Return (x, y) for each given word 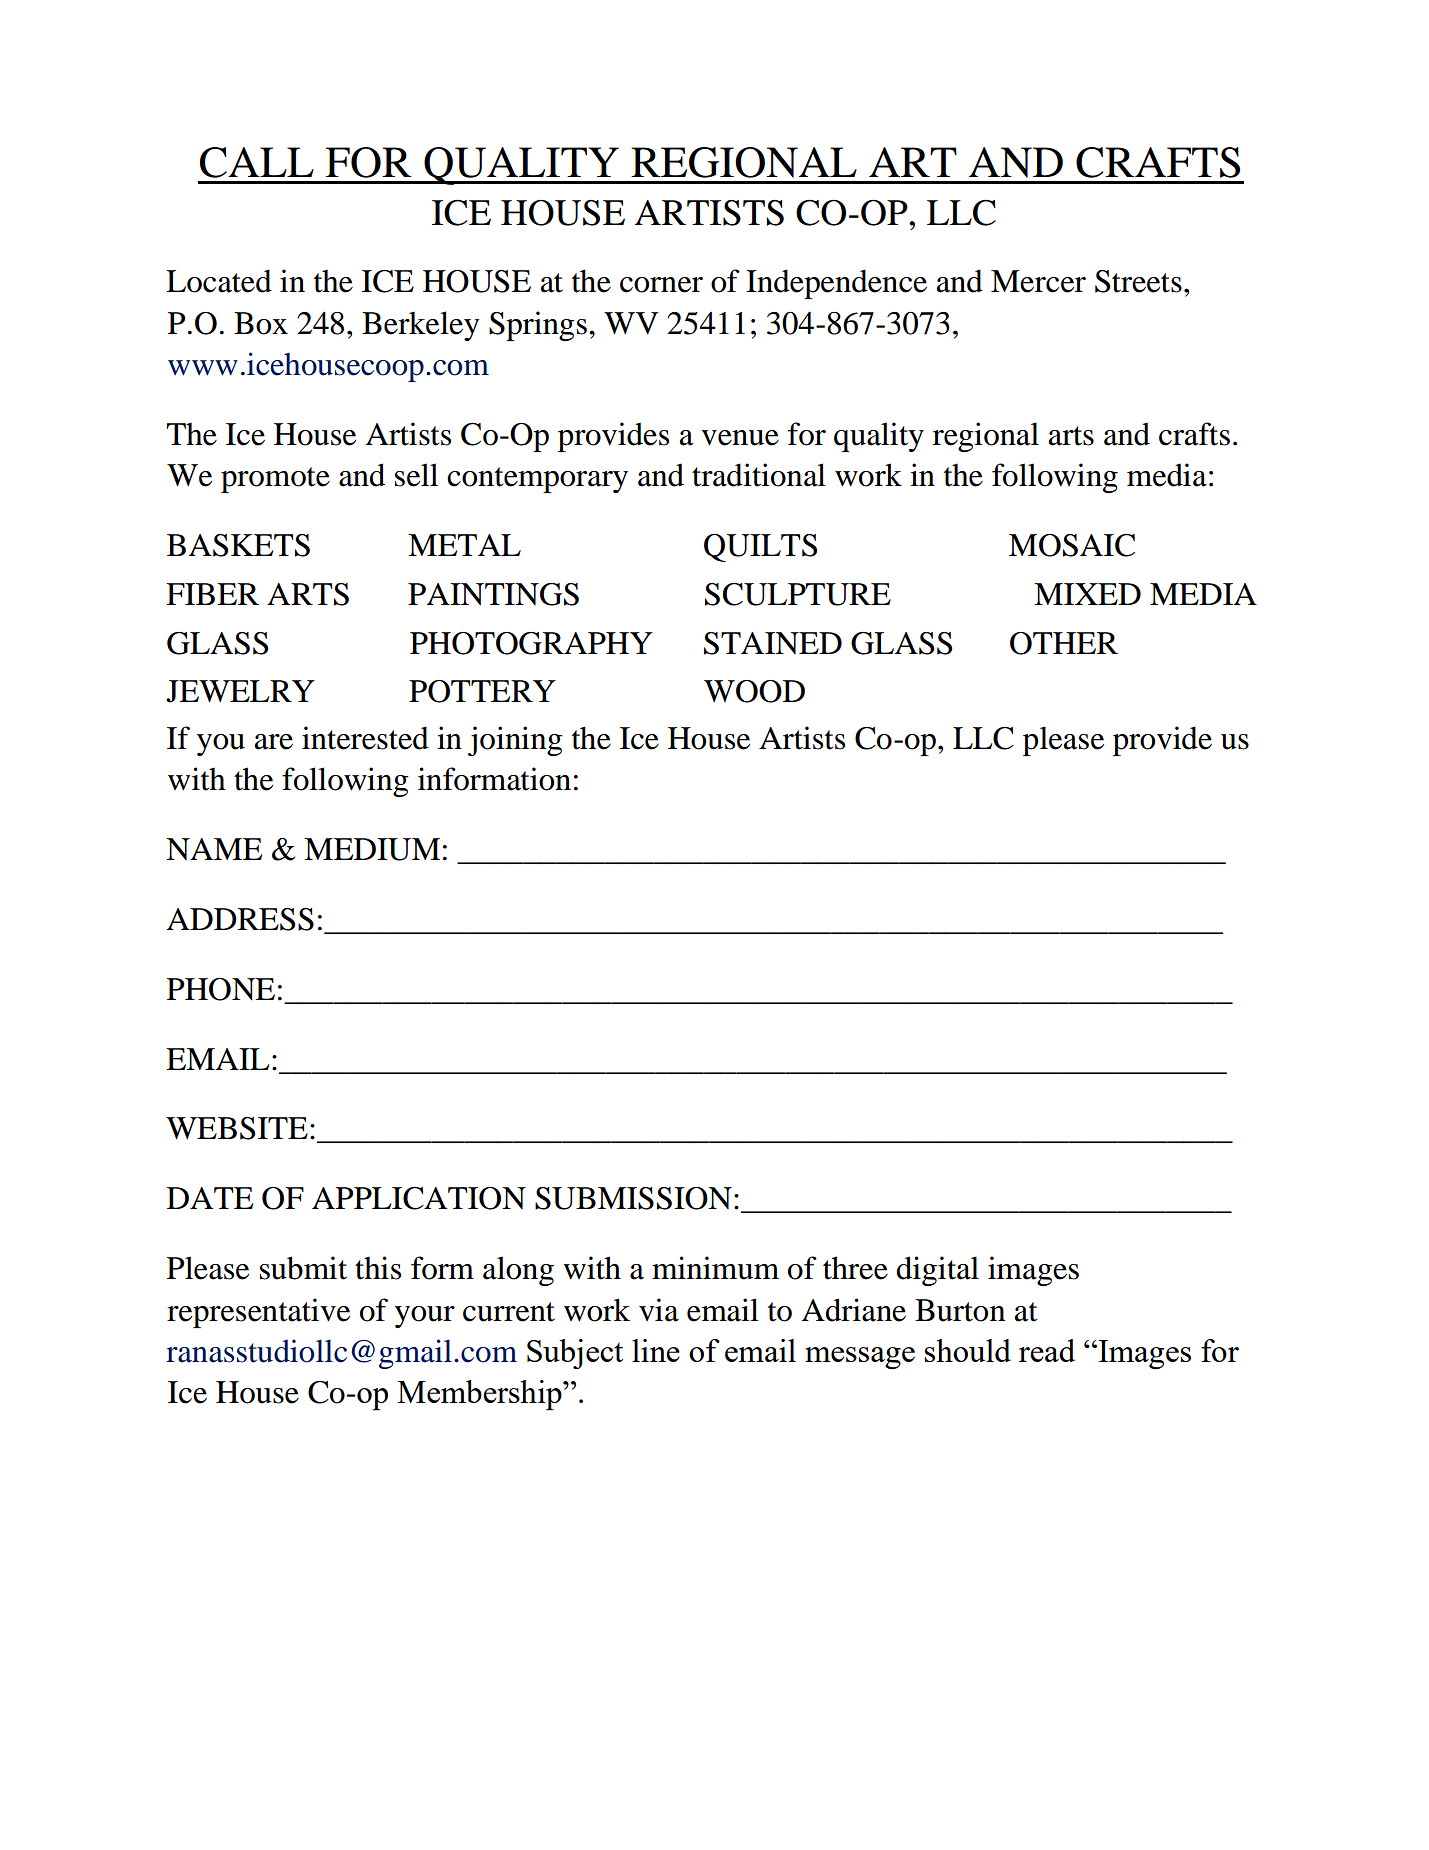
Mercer (1038, 281)
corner (661, 285)
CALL (257, 162)
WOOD (754, 691)
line (656, 1350)
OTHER (1064, 643)
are (274, 742)
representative (258, 1313)
